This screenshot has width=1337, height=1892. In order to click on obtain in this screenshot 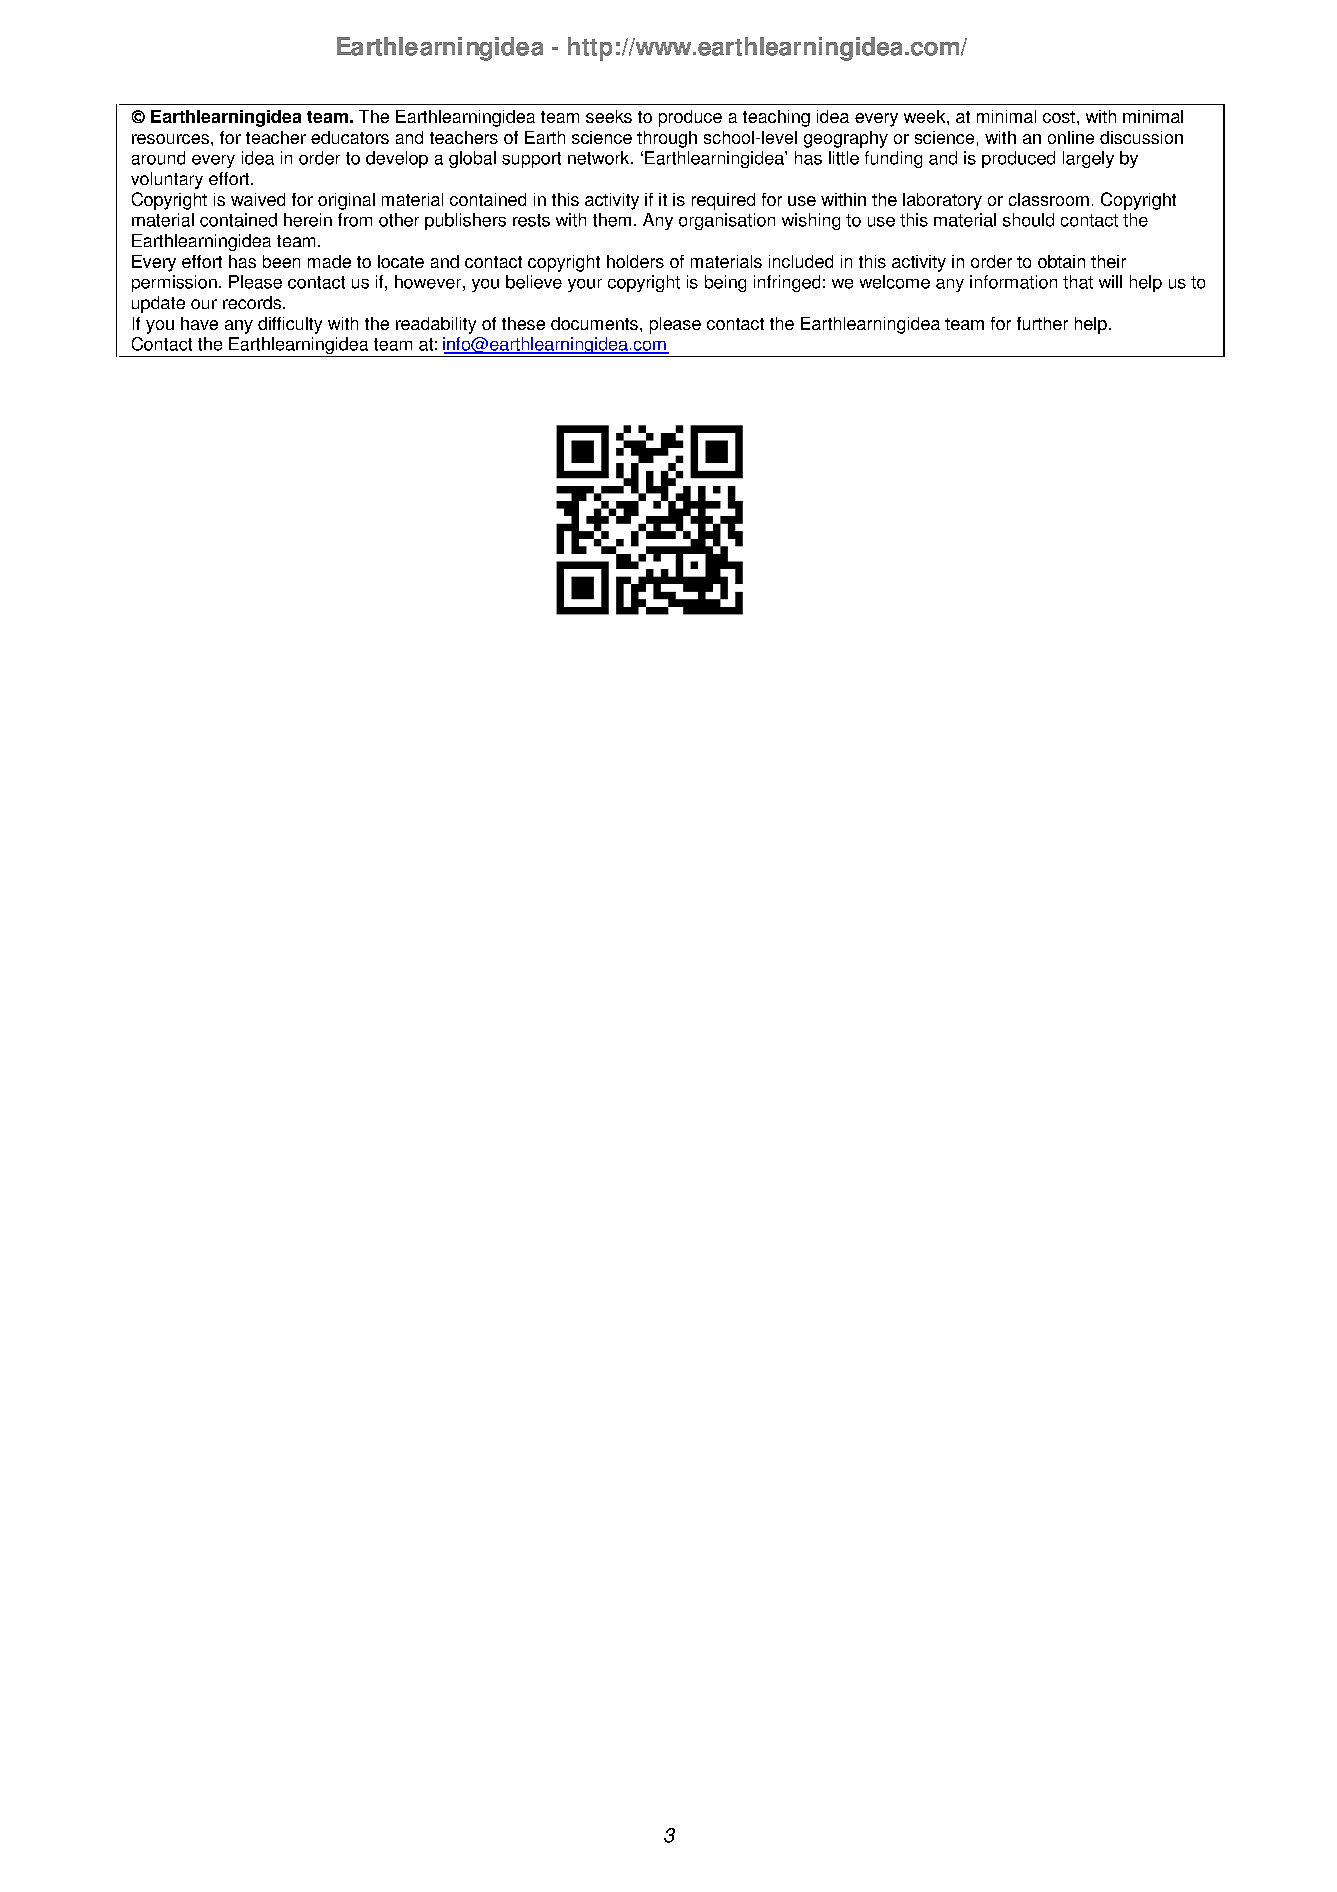, I will do `click(1061, 261)`.
